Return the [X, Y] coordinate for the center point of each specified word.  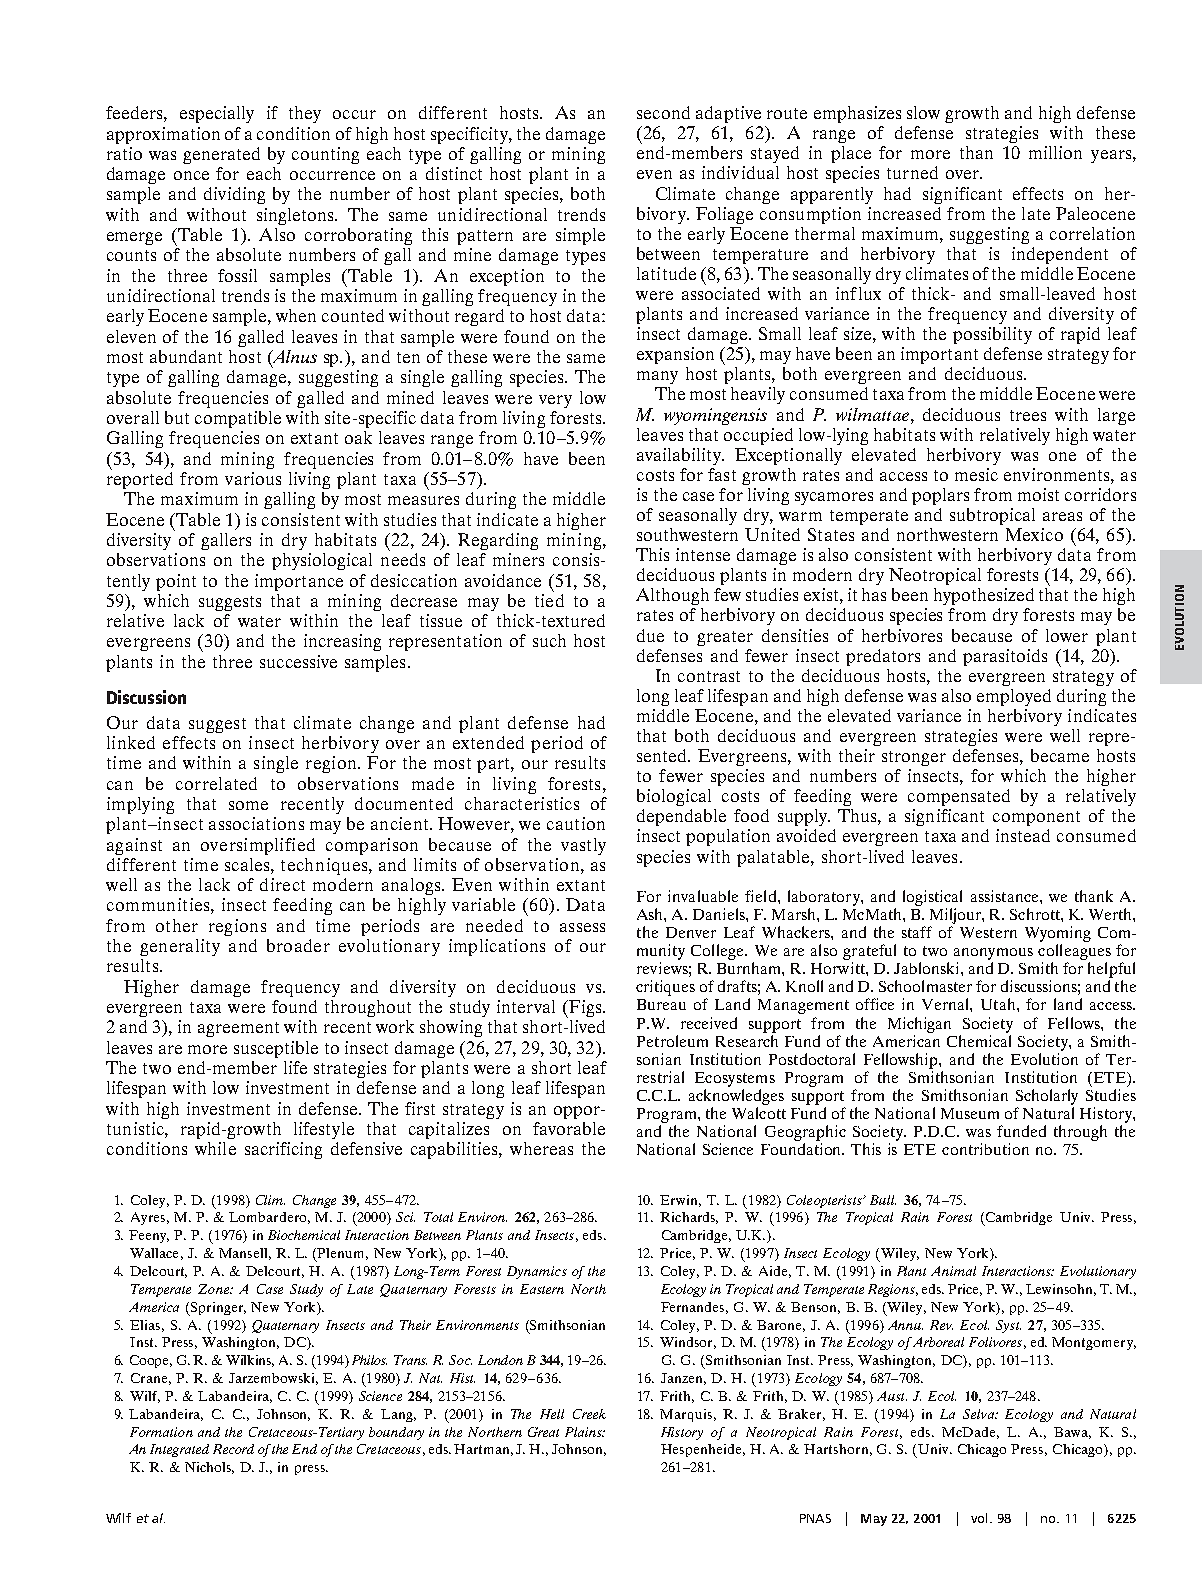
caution [576, 823]
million [1055, 152]
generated [221, 155]
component [1036, 818]
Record [233, 1449]
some [248, 805]
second [663, 112]
